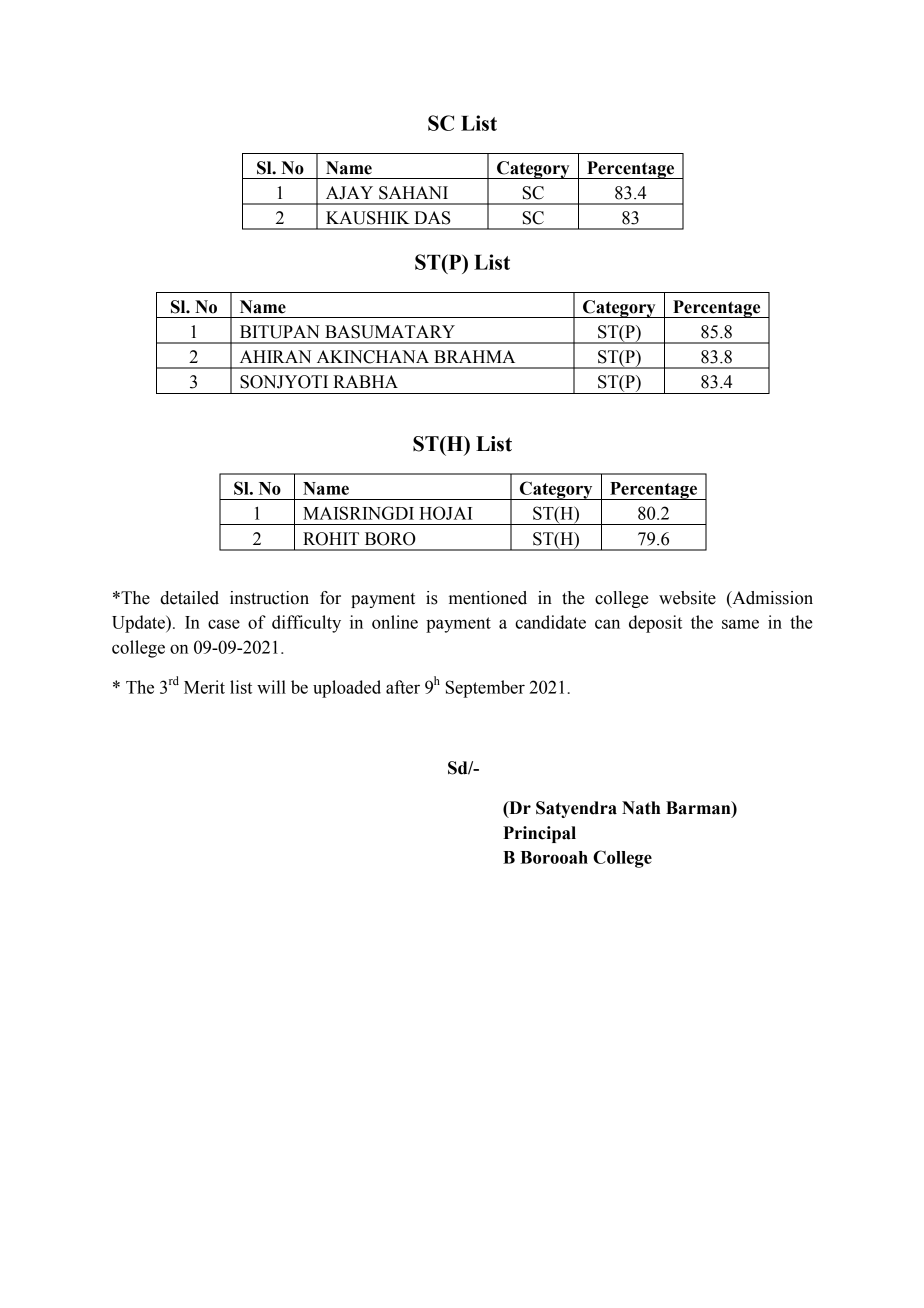  I want to click on mentioned, so click(488, 598).
